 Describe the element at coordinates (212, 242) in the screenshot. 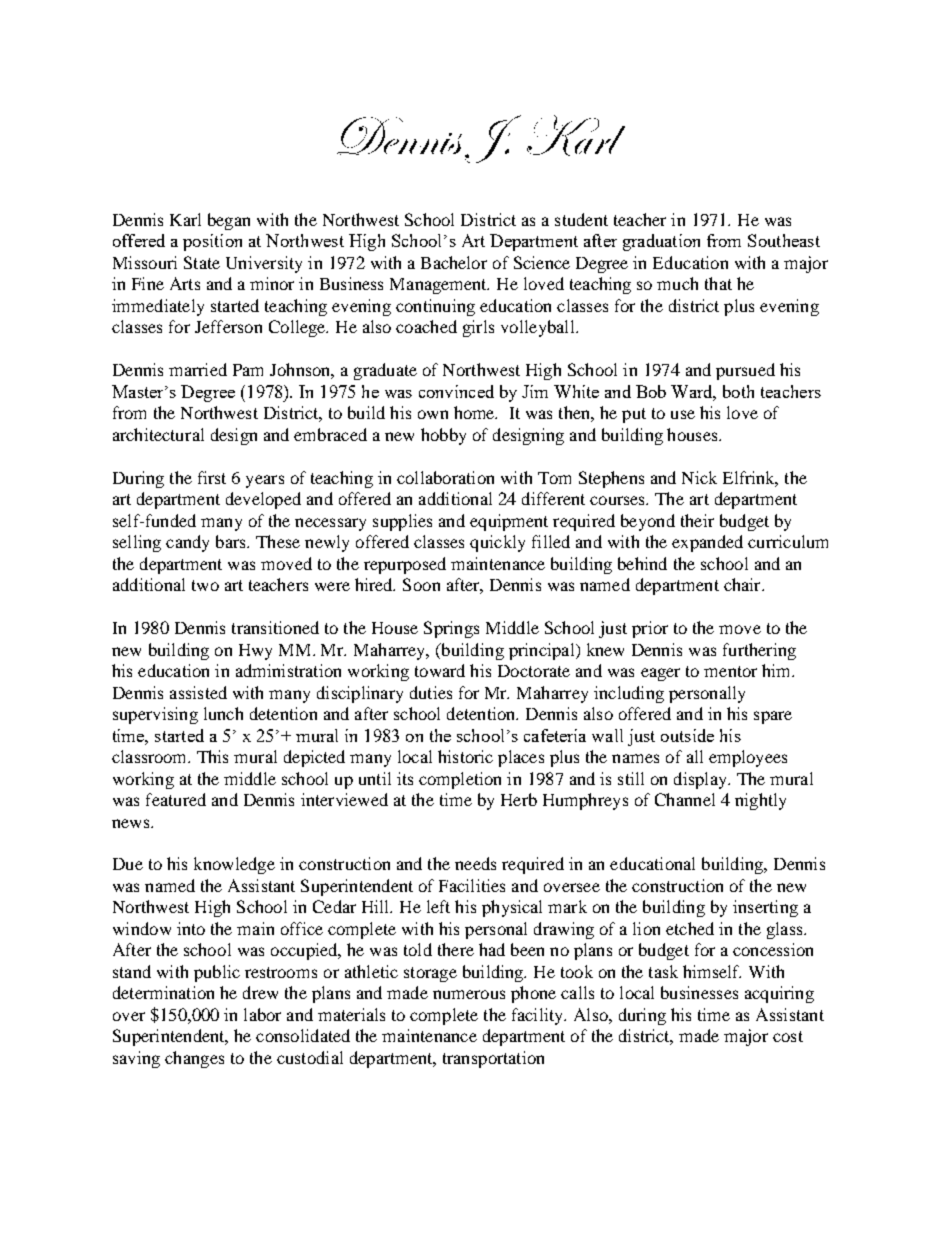

I see `position` at that location.
